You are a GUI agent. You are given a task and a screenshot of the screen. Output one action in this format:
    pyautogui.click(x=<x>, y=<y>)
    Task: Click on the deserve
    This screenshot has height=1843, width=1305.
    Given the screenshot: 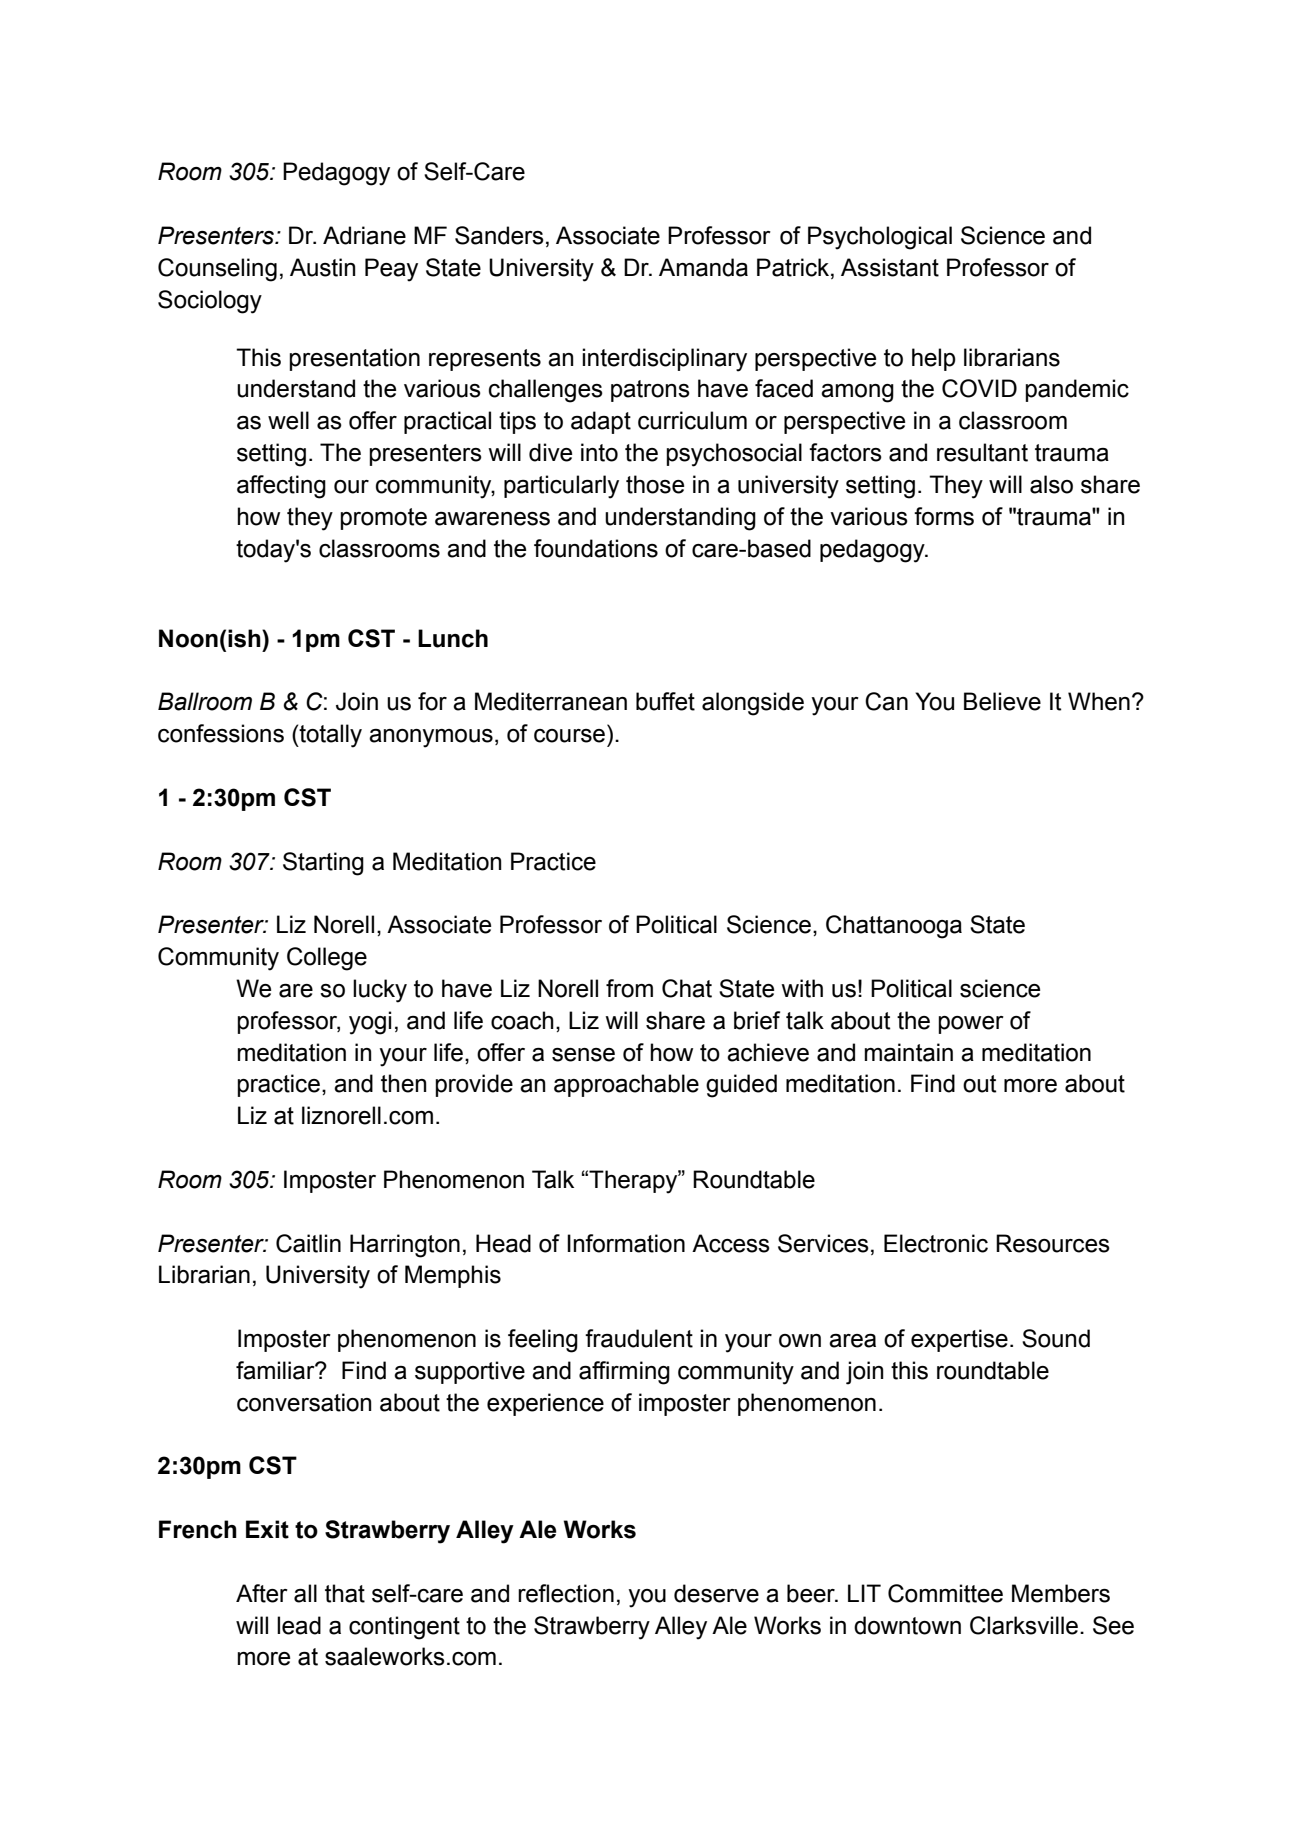 What is the action you would take?
    pyautogui.click(x=716, y=1593)
